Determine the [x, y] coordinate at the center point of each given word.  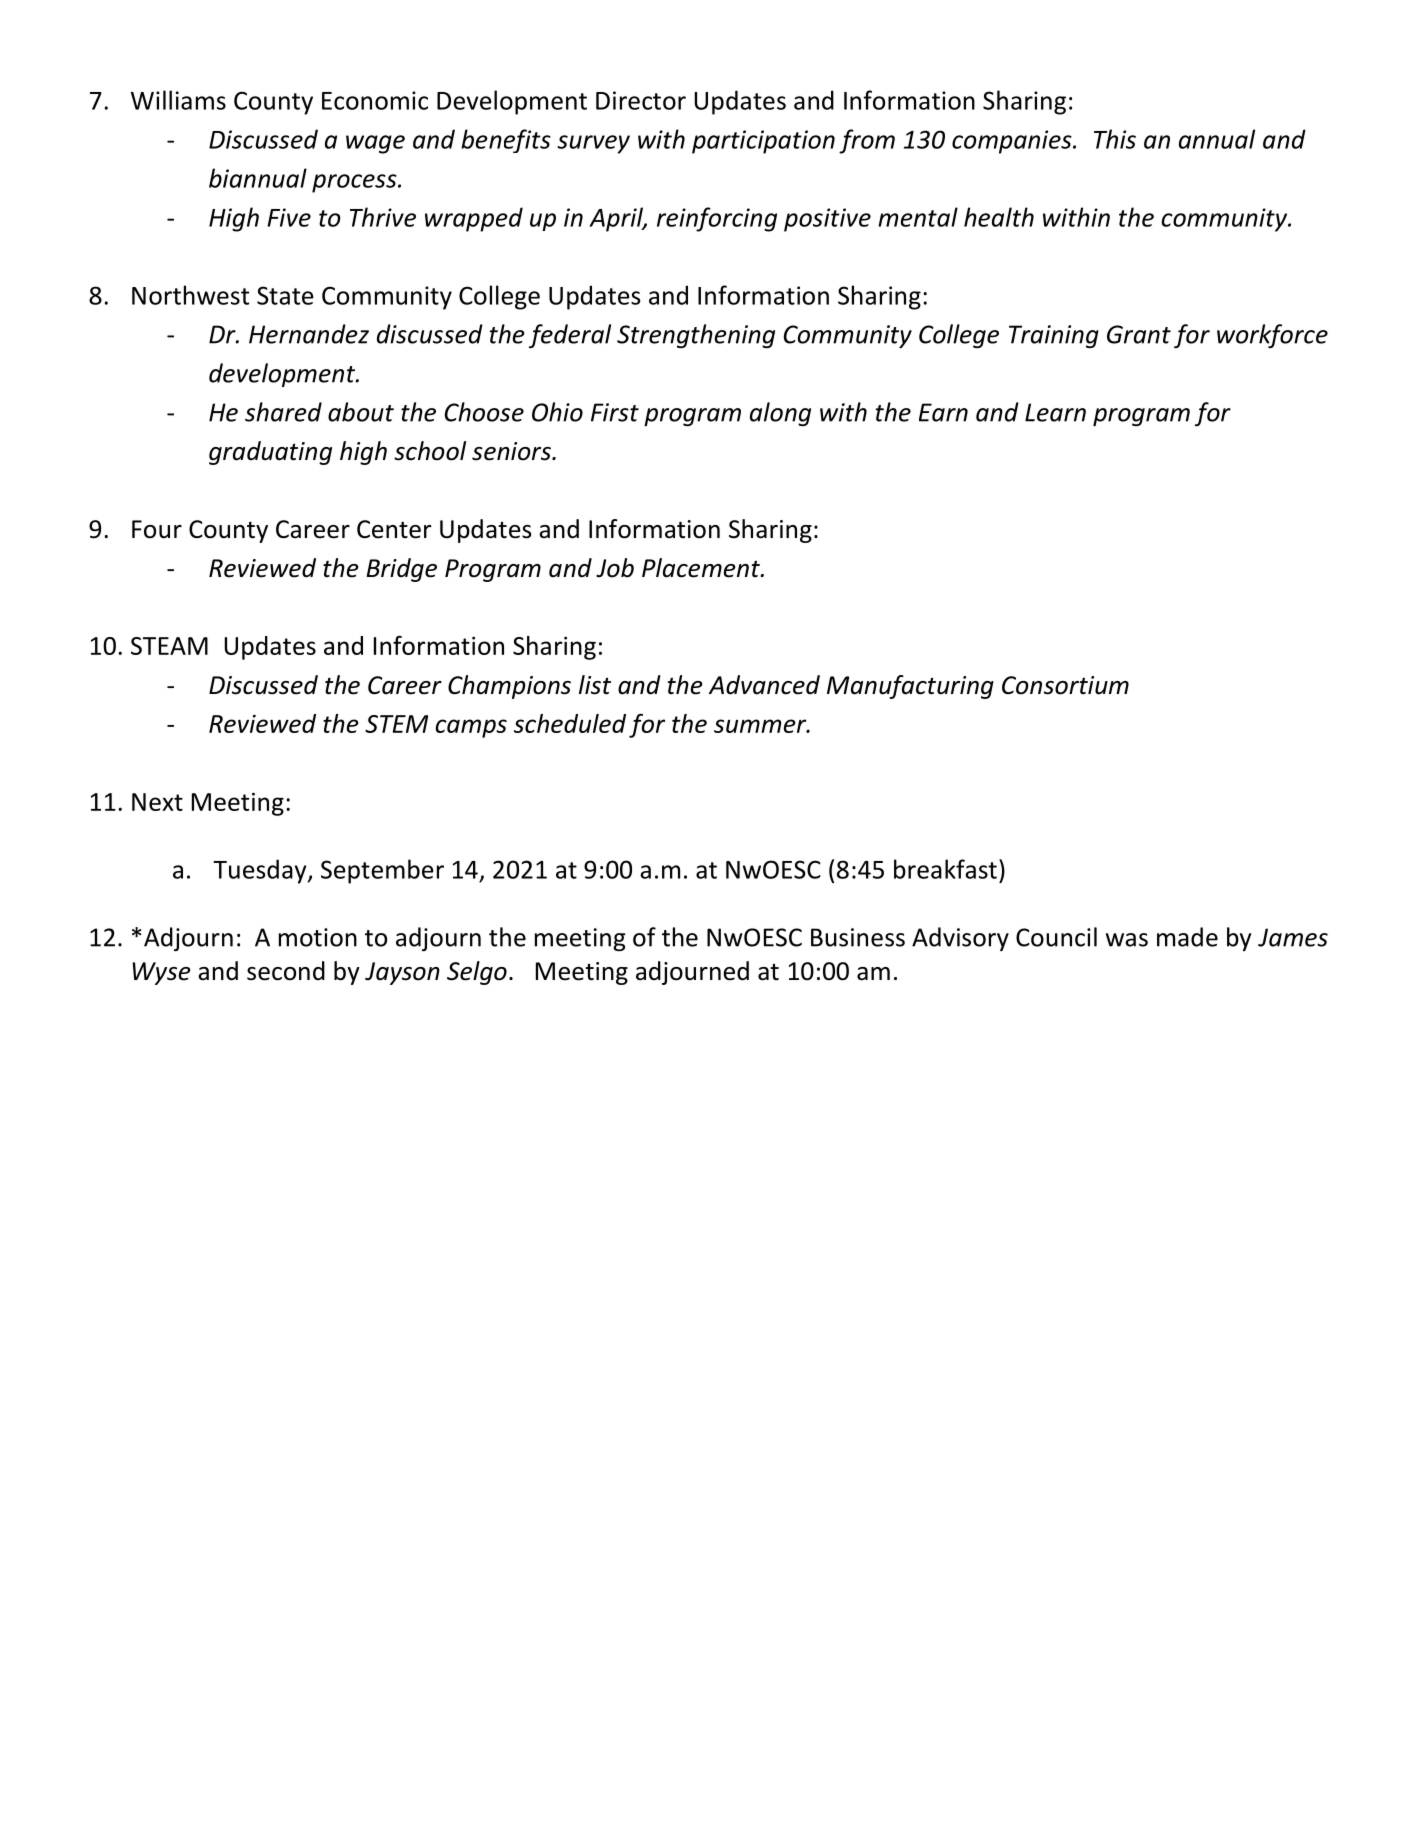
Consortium [1065, 685]
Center [394, 529]
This [1115, 139]
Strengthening [696, 336]
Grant [1139, 334]
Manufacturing [910, 687]
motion [318, 937]
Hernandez [309, 334]
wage [375, 144]
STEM [396, 724]
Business [858, 937]
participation [763, 142]
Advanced [764, 685]
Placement [702, 568]
